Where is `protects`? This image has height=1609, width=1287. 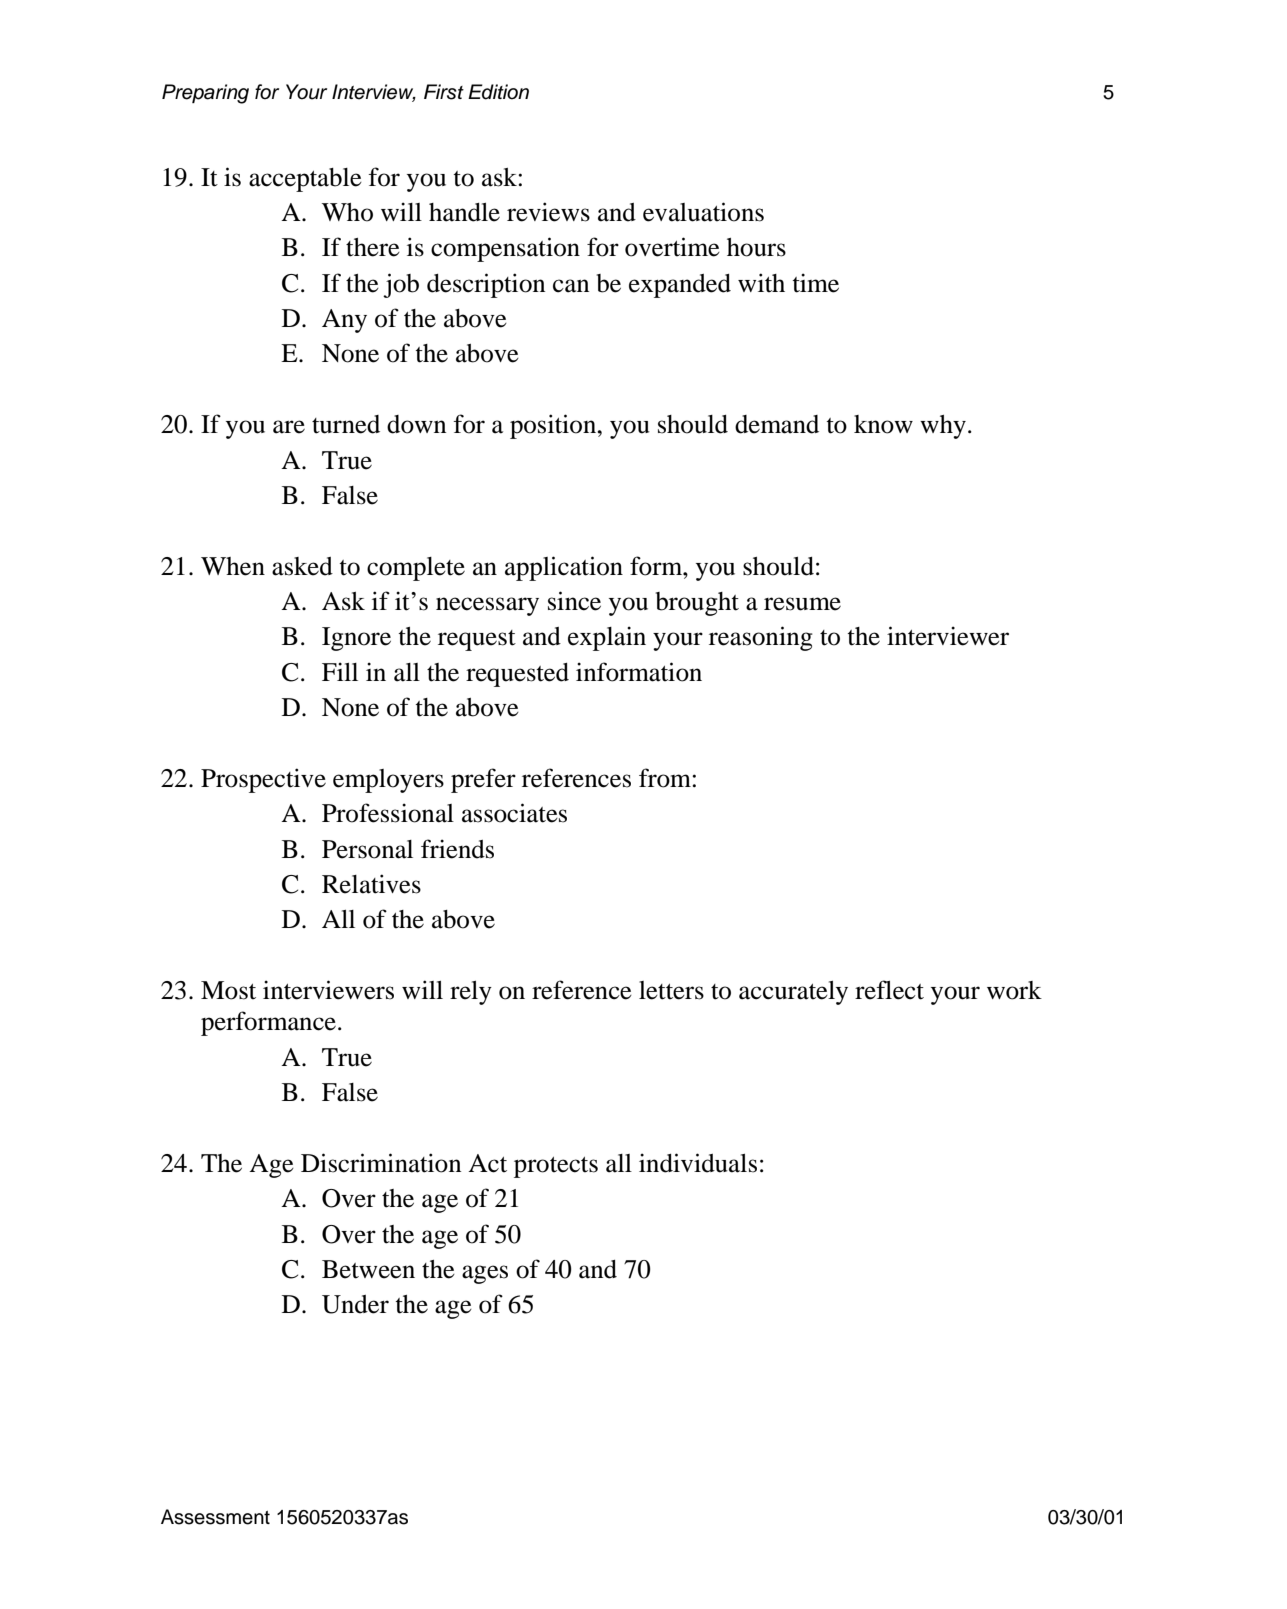 protects is located at coordinates (556, 1167).
